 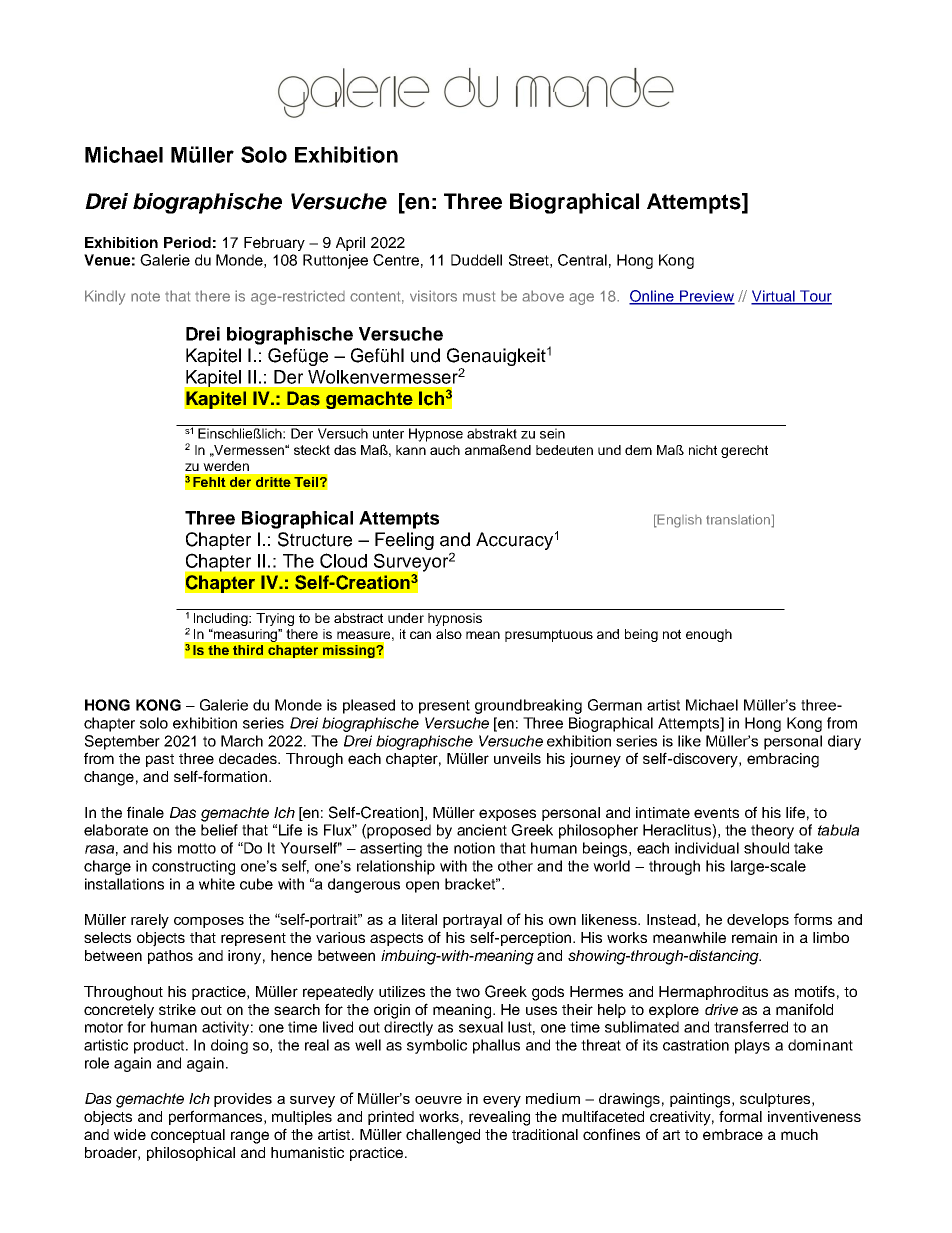 I want to click on formal, so click(x=740, y=1116).
